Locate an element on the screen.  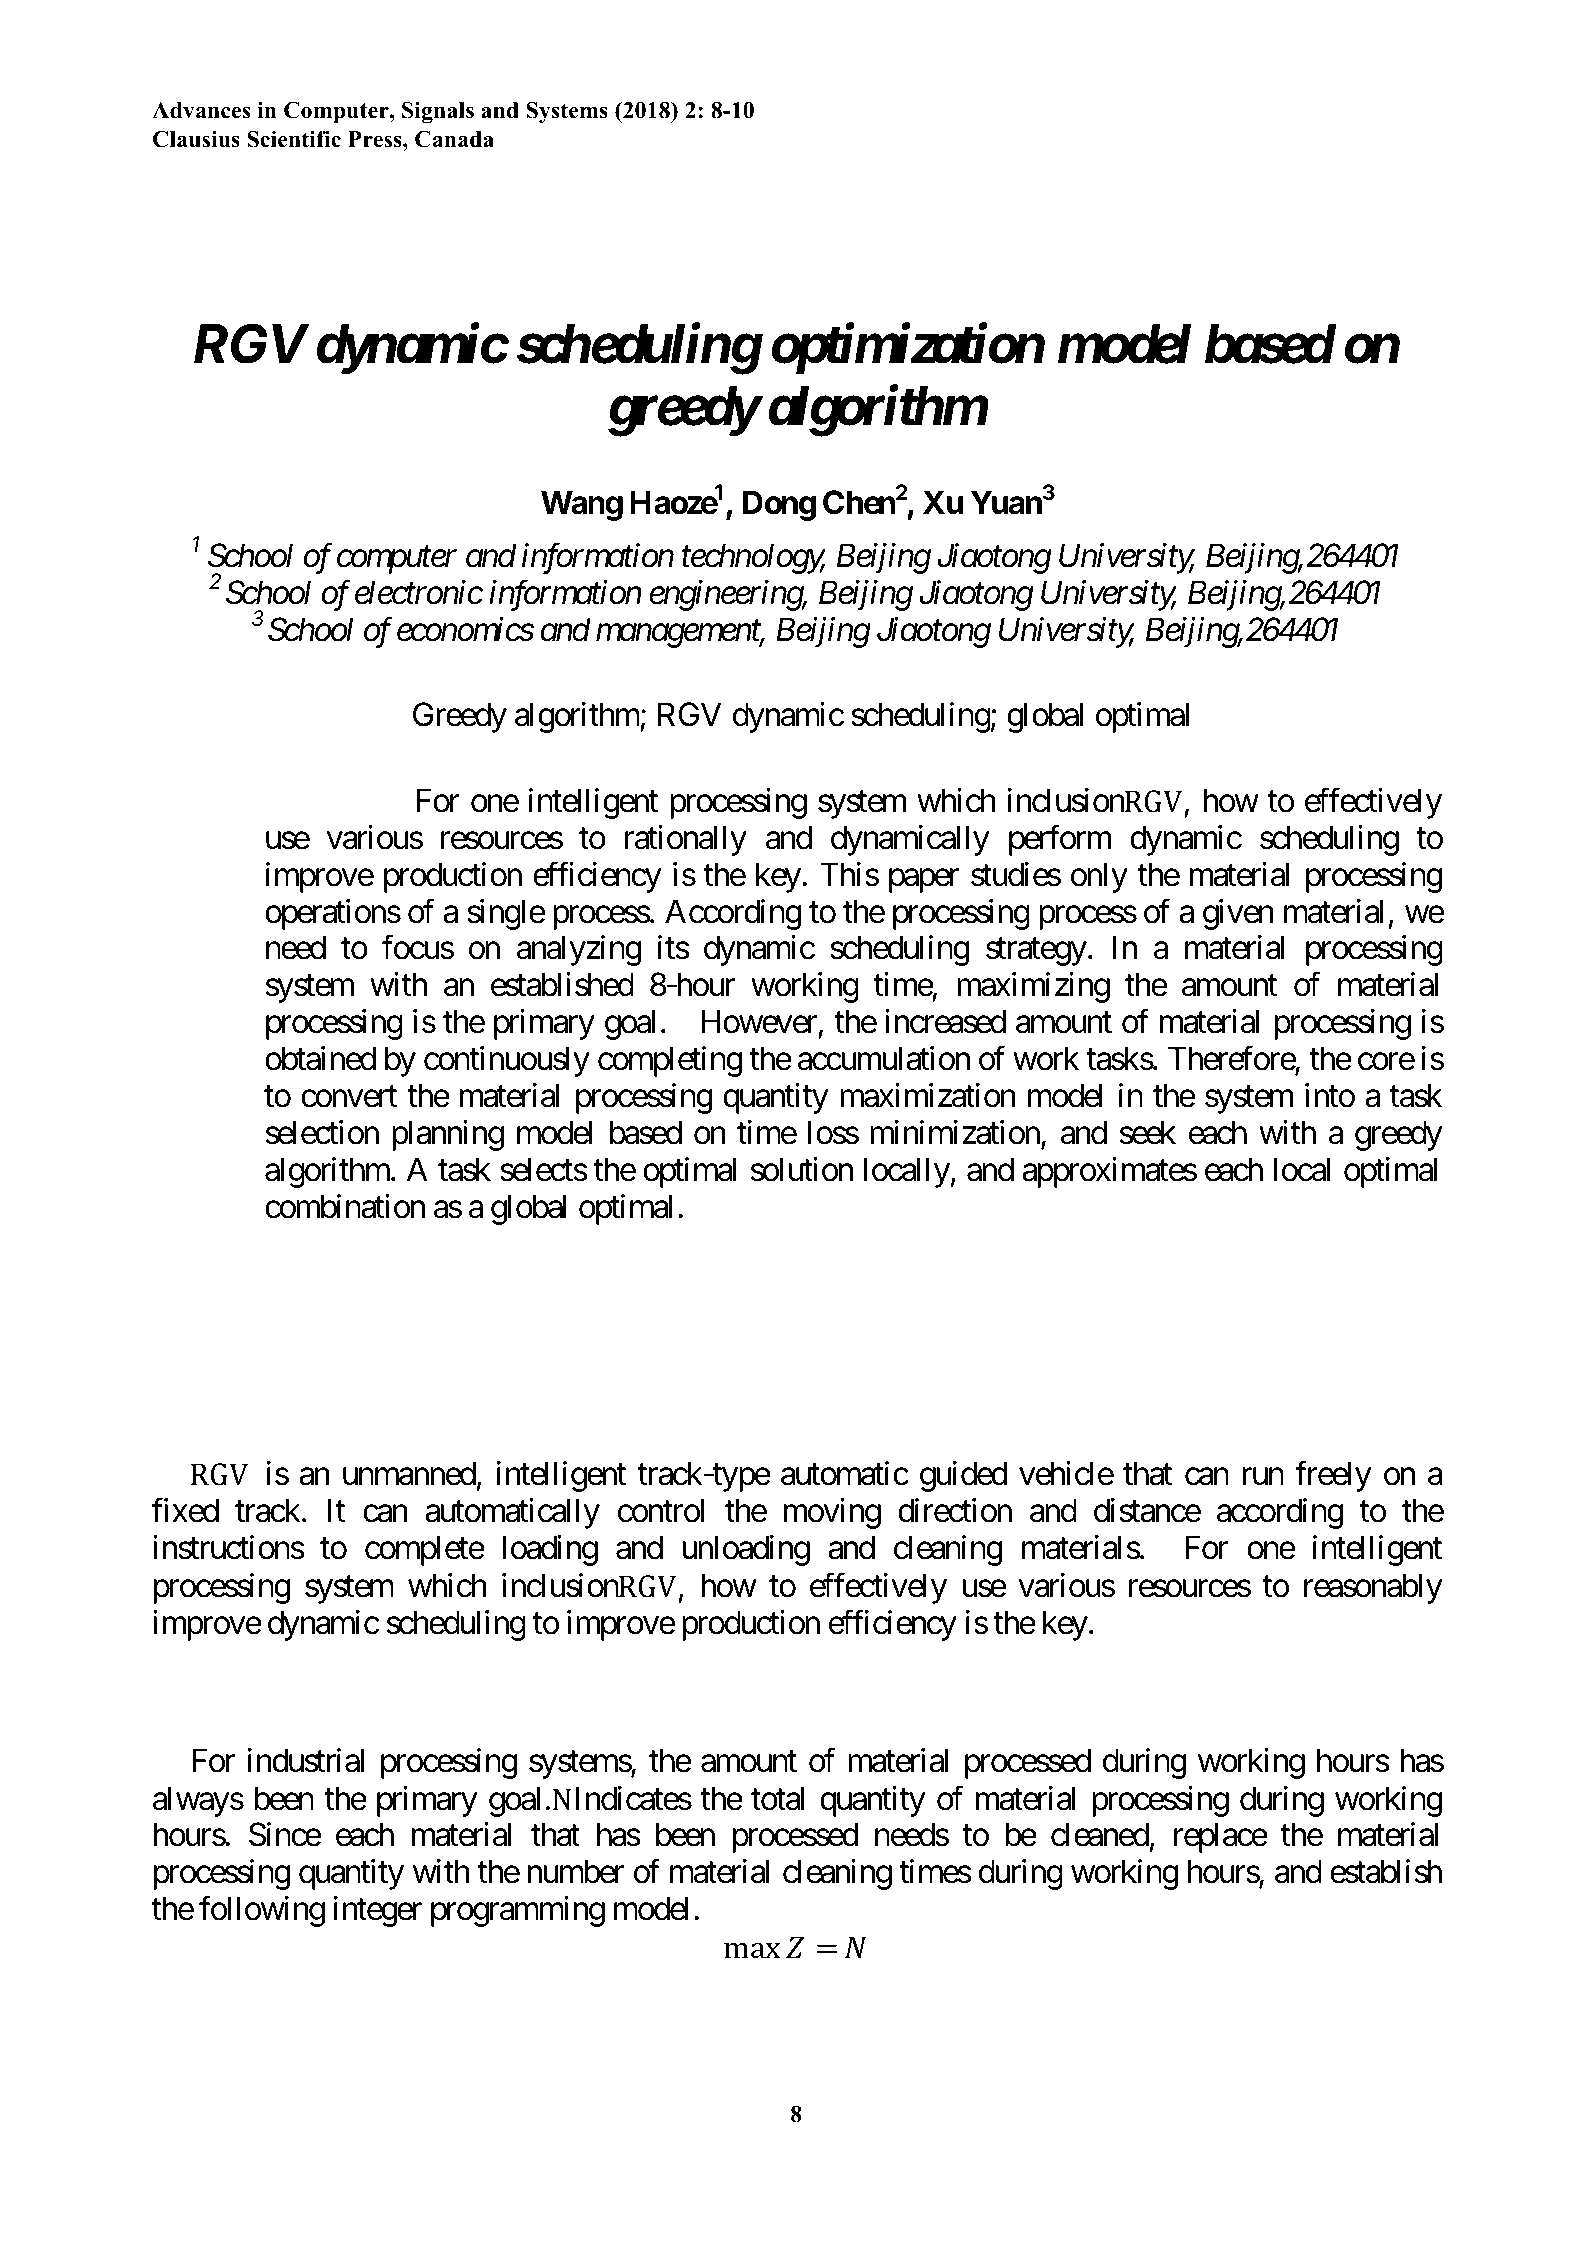
electronic is located at coordinates (419, 592).
